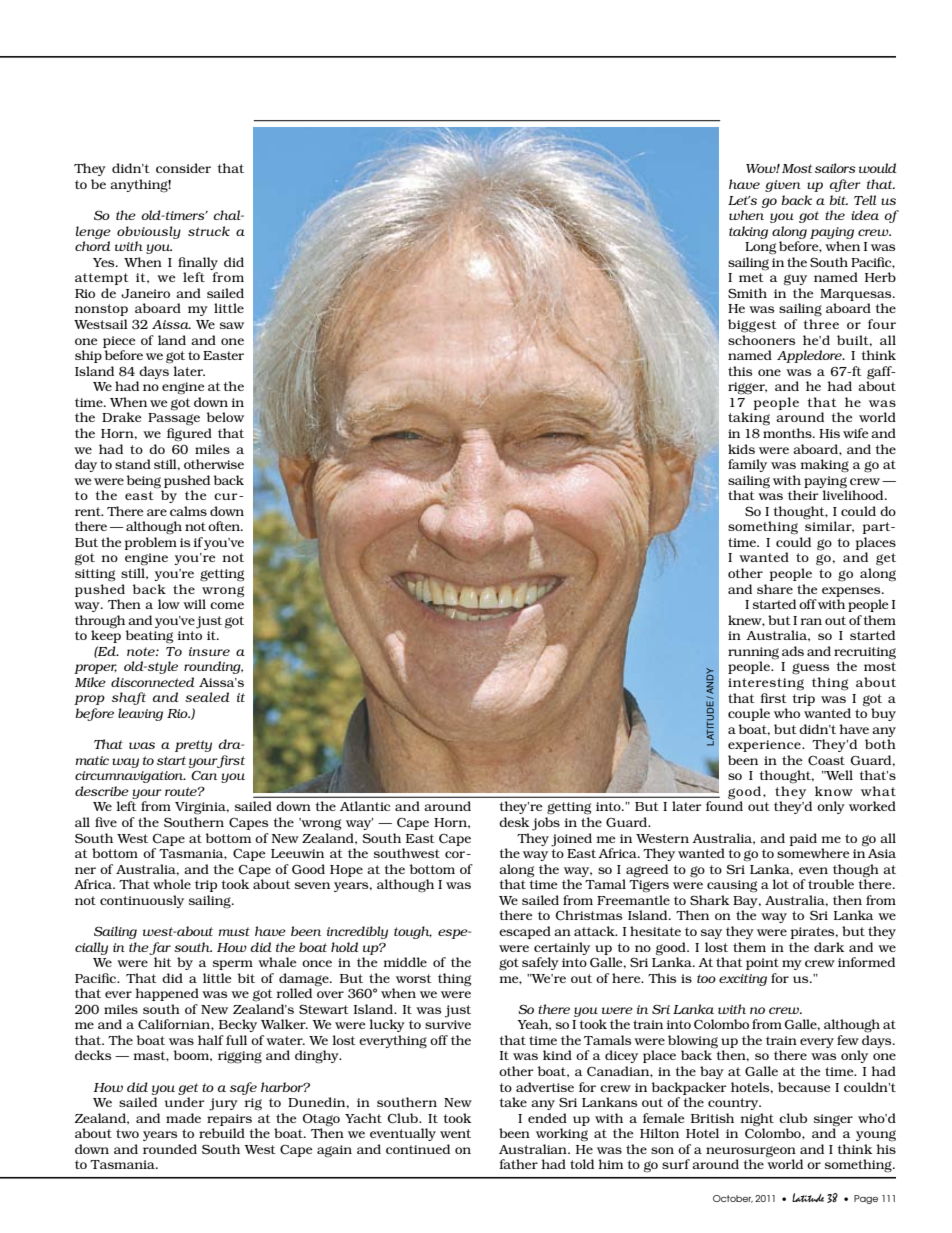 This document has width=952, height=1233. What do you see at coordinates (788, 433) in the document?
I see `months` at bounding box center [788, 433].
